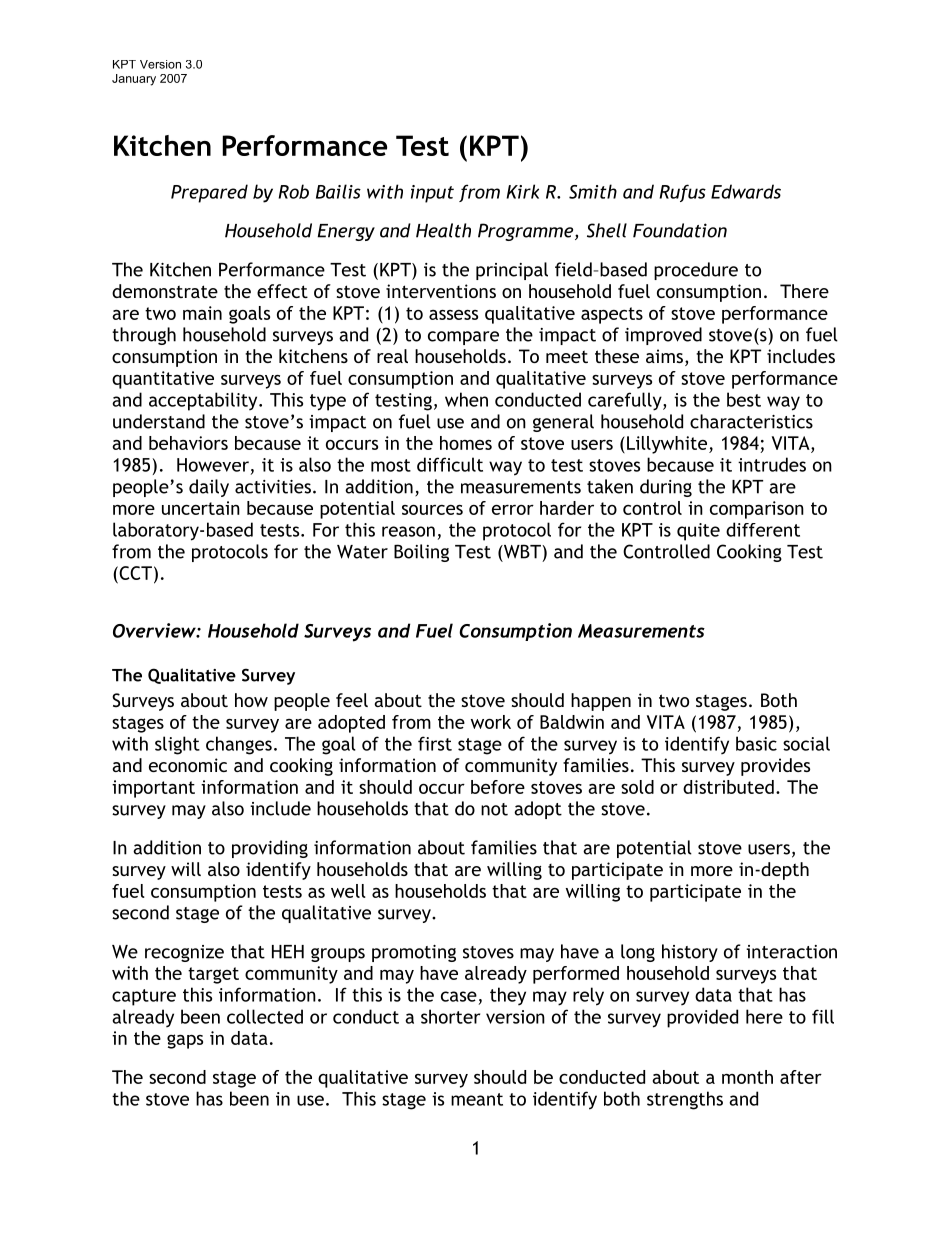 The image size is (952, 1233). Describe the element at coordinates (763, 529) in the screenshot. I see `different` at that location.
